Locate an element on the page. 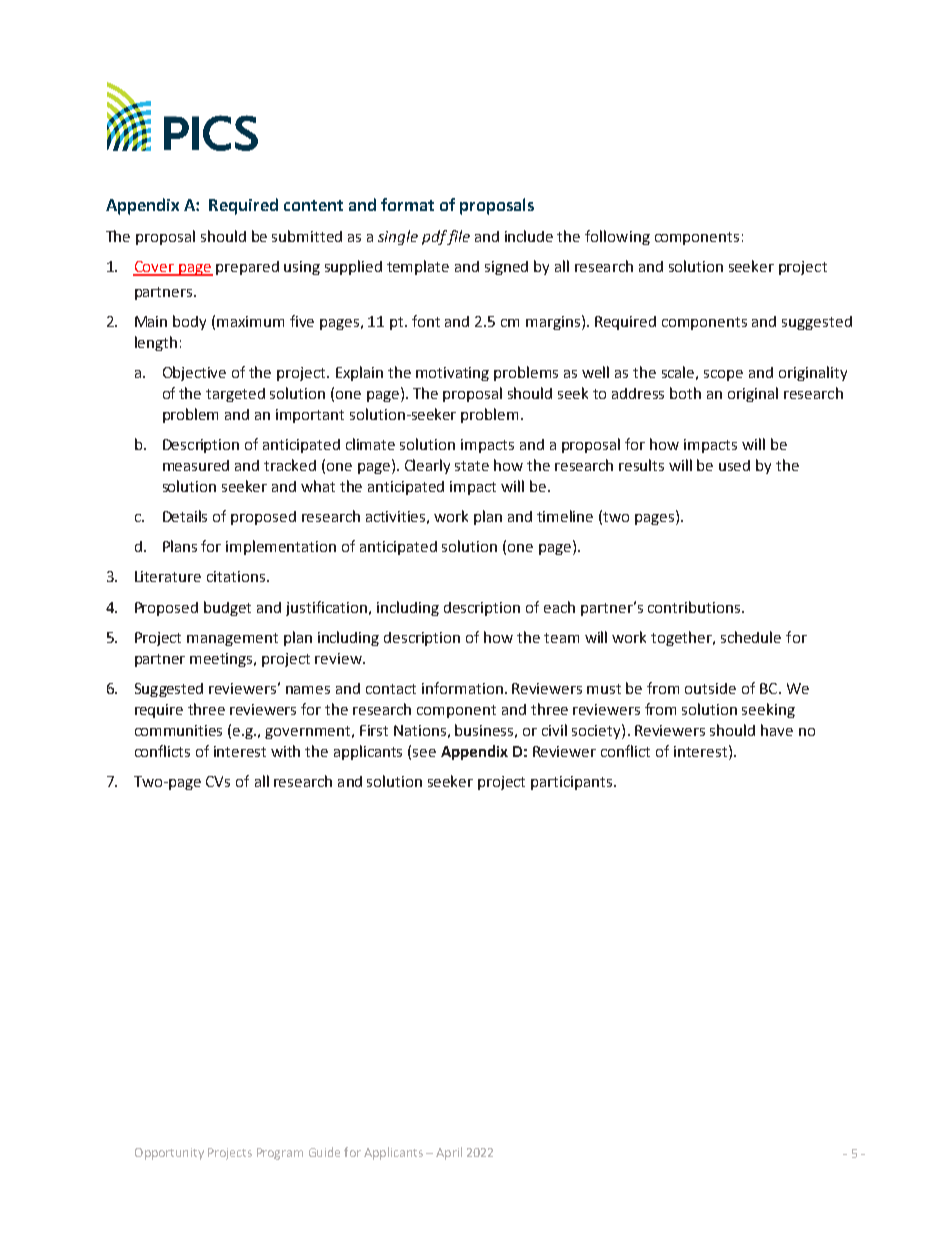  outside is located at coordinates (710, 688).
